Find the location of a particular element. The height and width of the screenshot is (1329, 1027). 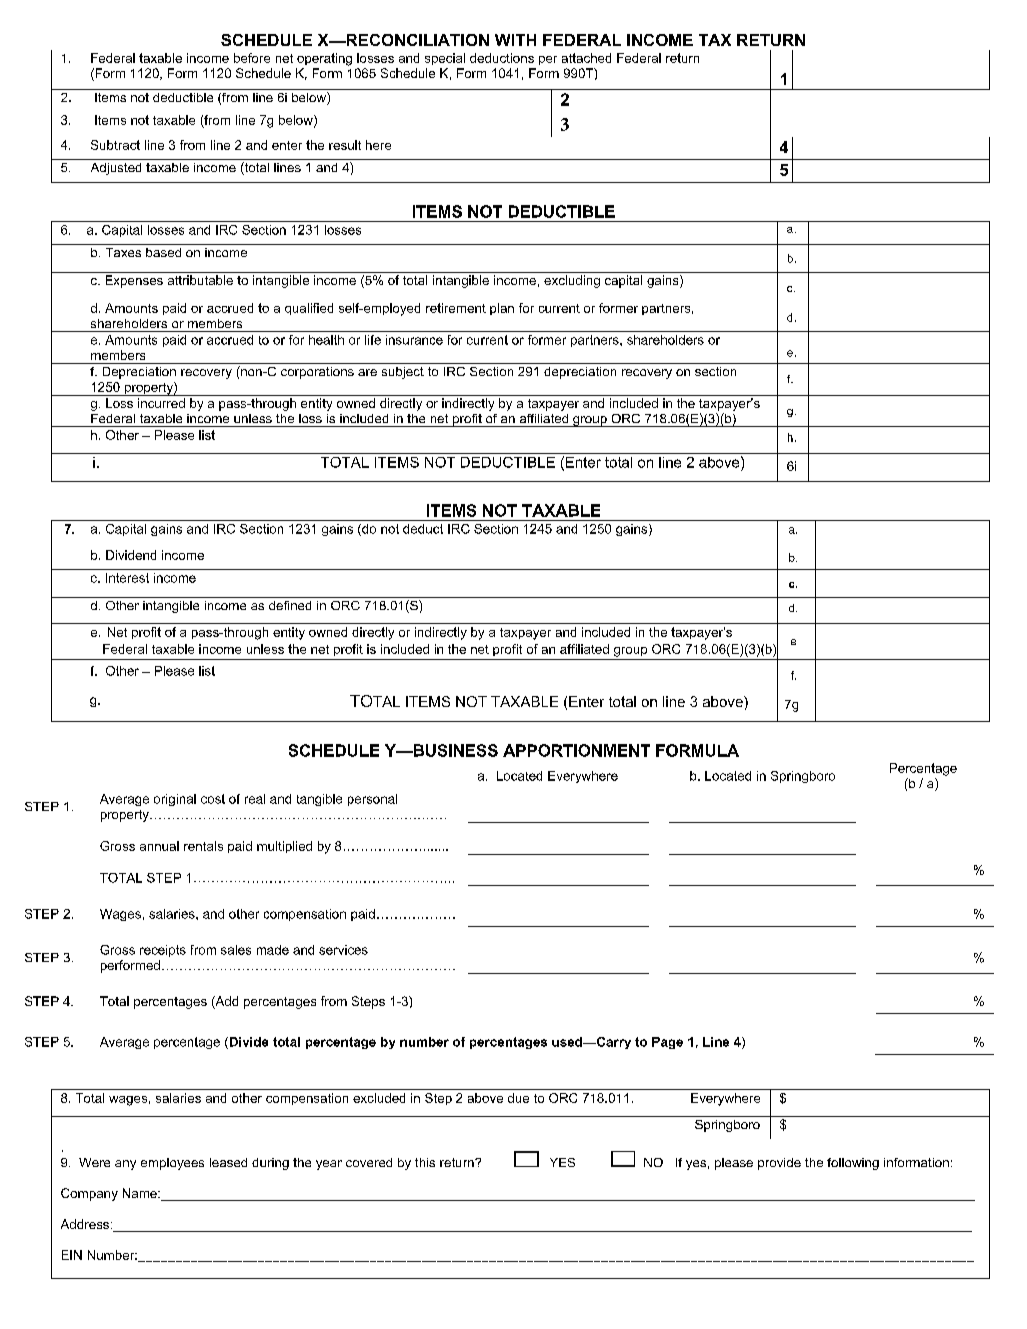

attached is located at coordinates (586, 58).
